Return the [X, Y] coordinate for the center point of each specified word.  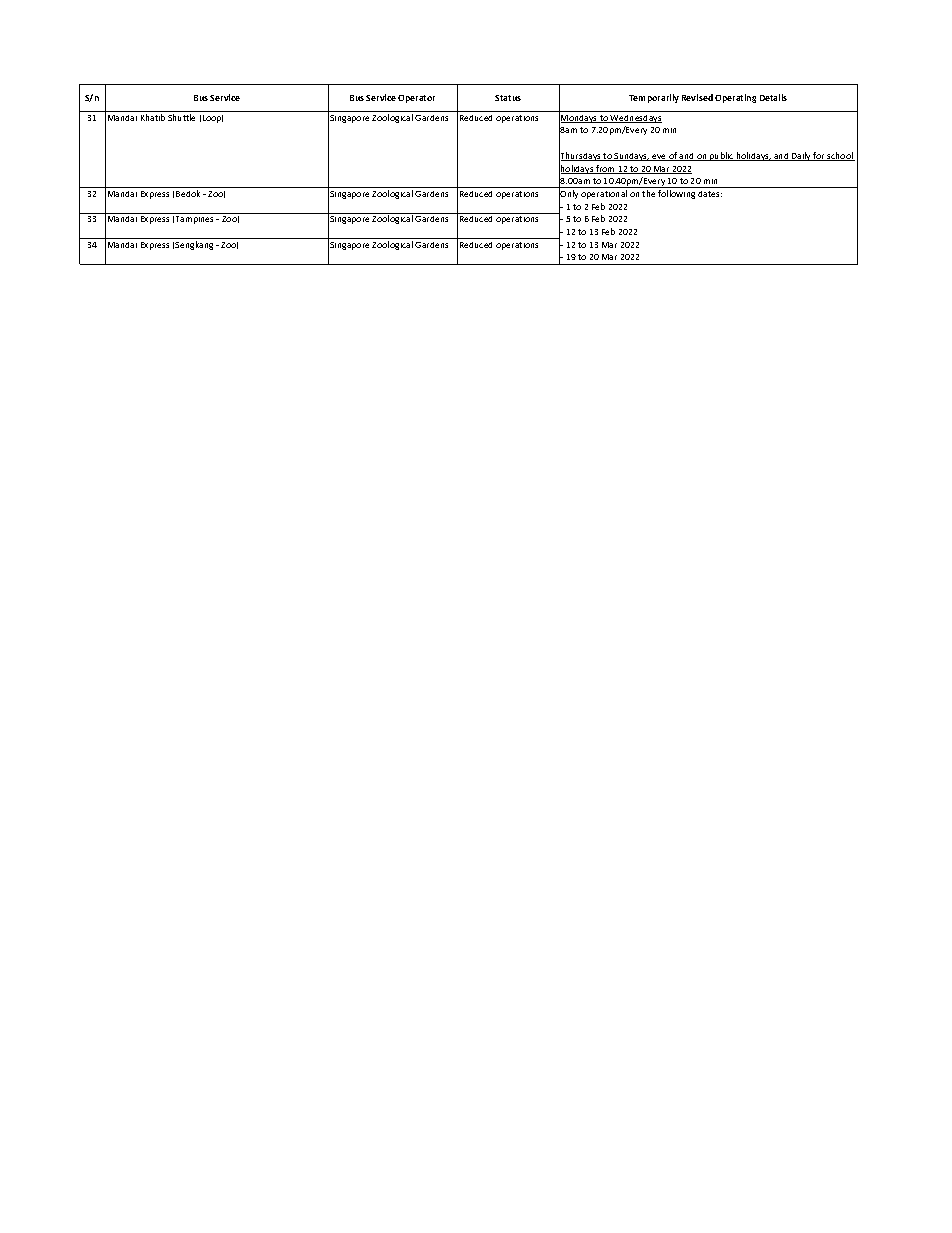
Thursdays [581, 157]
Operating [735, 98]
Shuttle [181, 117]
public [722, 156]
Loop [213, 119]
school [840, 156]
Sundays [631, 157]
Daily [801, 156]
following [676, 194]
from [606, 169]
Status [508, 98]
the [648, 193]
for [819, 156]
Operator [416, 99]
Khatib [153, 117]
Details [773, 97]
